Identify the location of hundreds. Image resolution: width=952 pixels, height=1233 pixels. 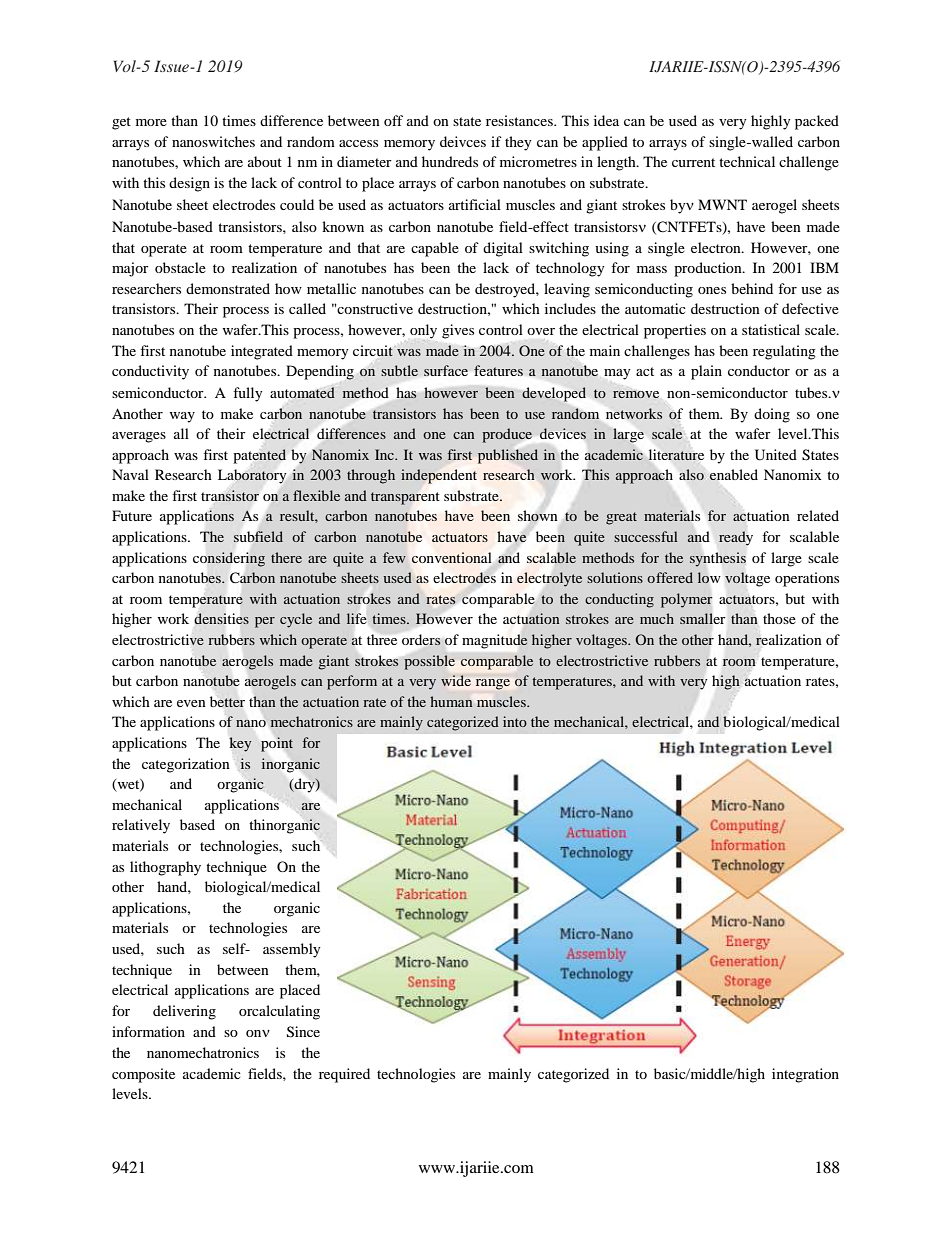
(450, 161).
